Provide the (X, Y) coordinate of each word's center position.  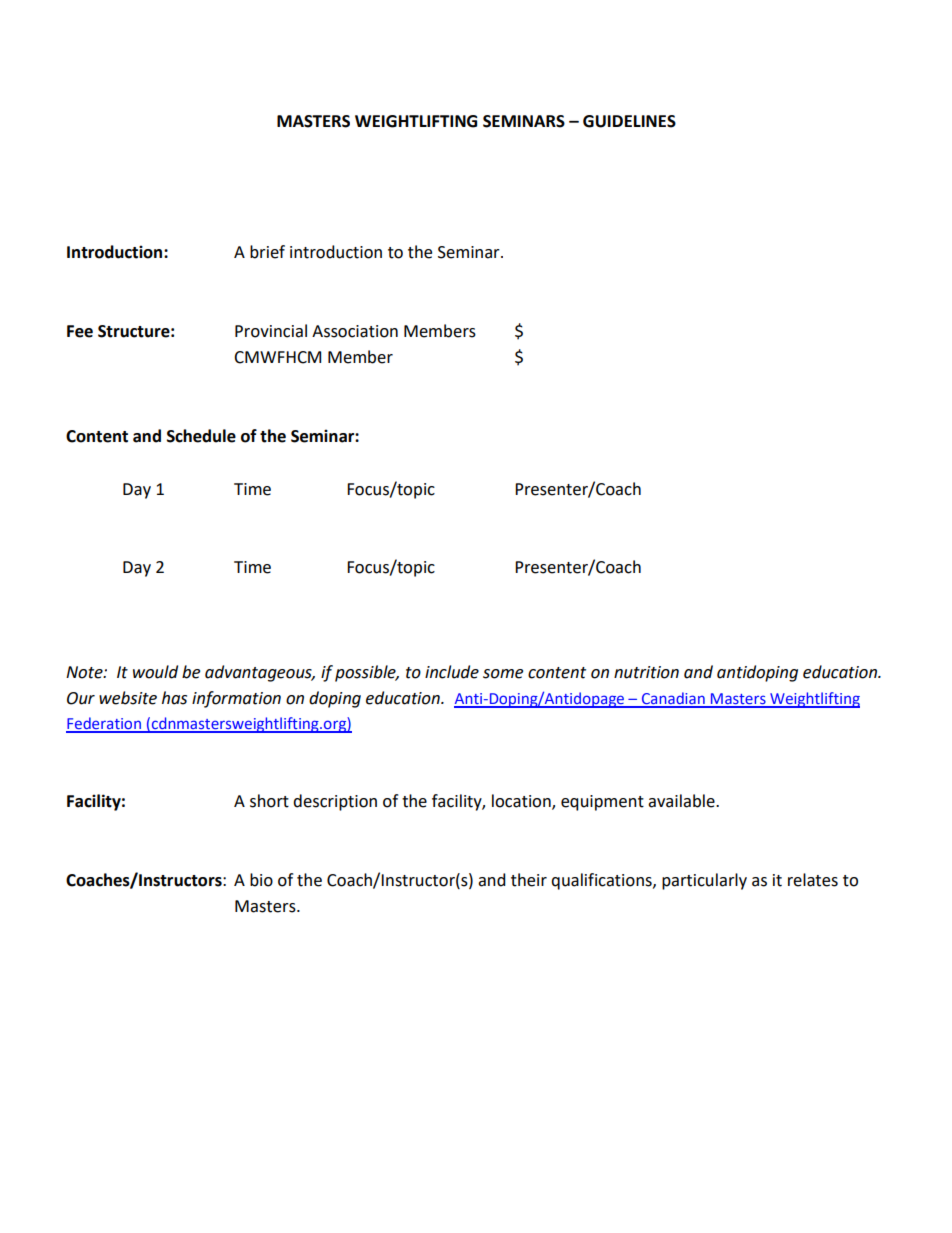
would (155, 672)
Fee (80, 331)
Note (85, 672)
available (682, 801)
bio (261, 880)
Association (355, 331)
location (522, 802)
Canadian (673, 699)
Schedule (201, 436)
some (503, 674)
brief (267, 252)
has (174, 698)
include (452, 672)
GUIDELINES (629, 121)
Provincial (271, 331)
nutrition (646, 672)
